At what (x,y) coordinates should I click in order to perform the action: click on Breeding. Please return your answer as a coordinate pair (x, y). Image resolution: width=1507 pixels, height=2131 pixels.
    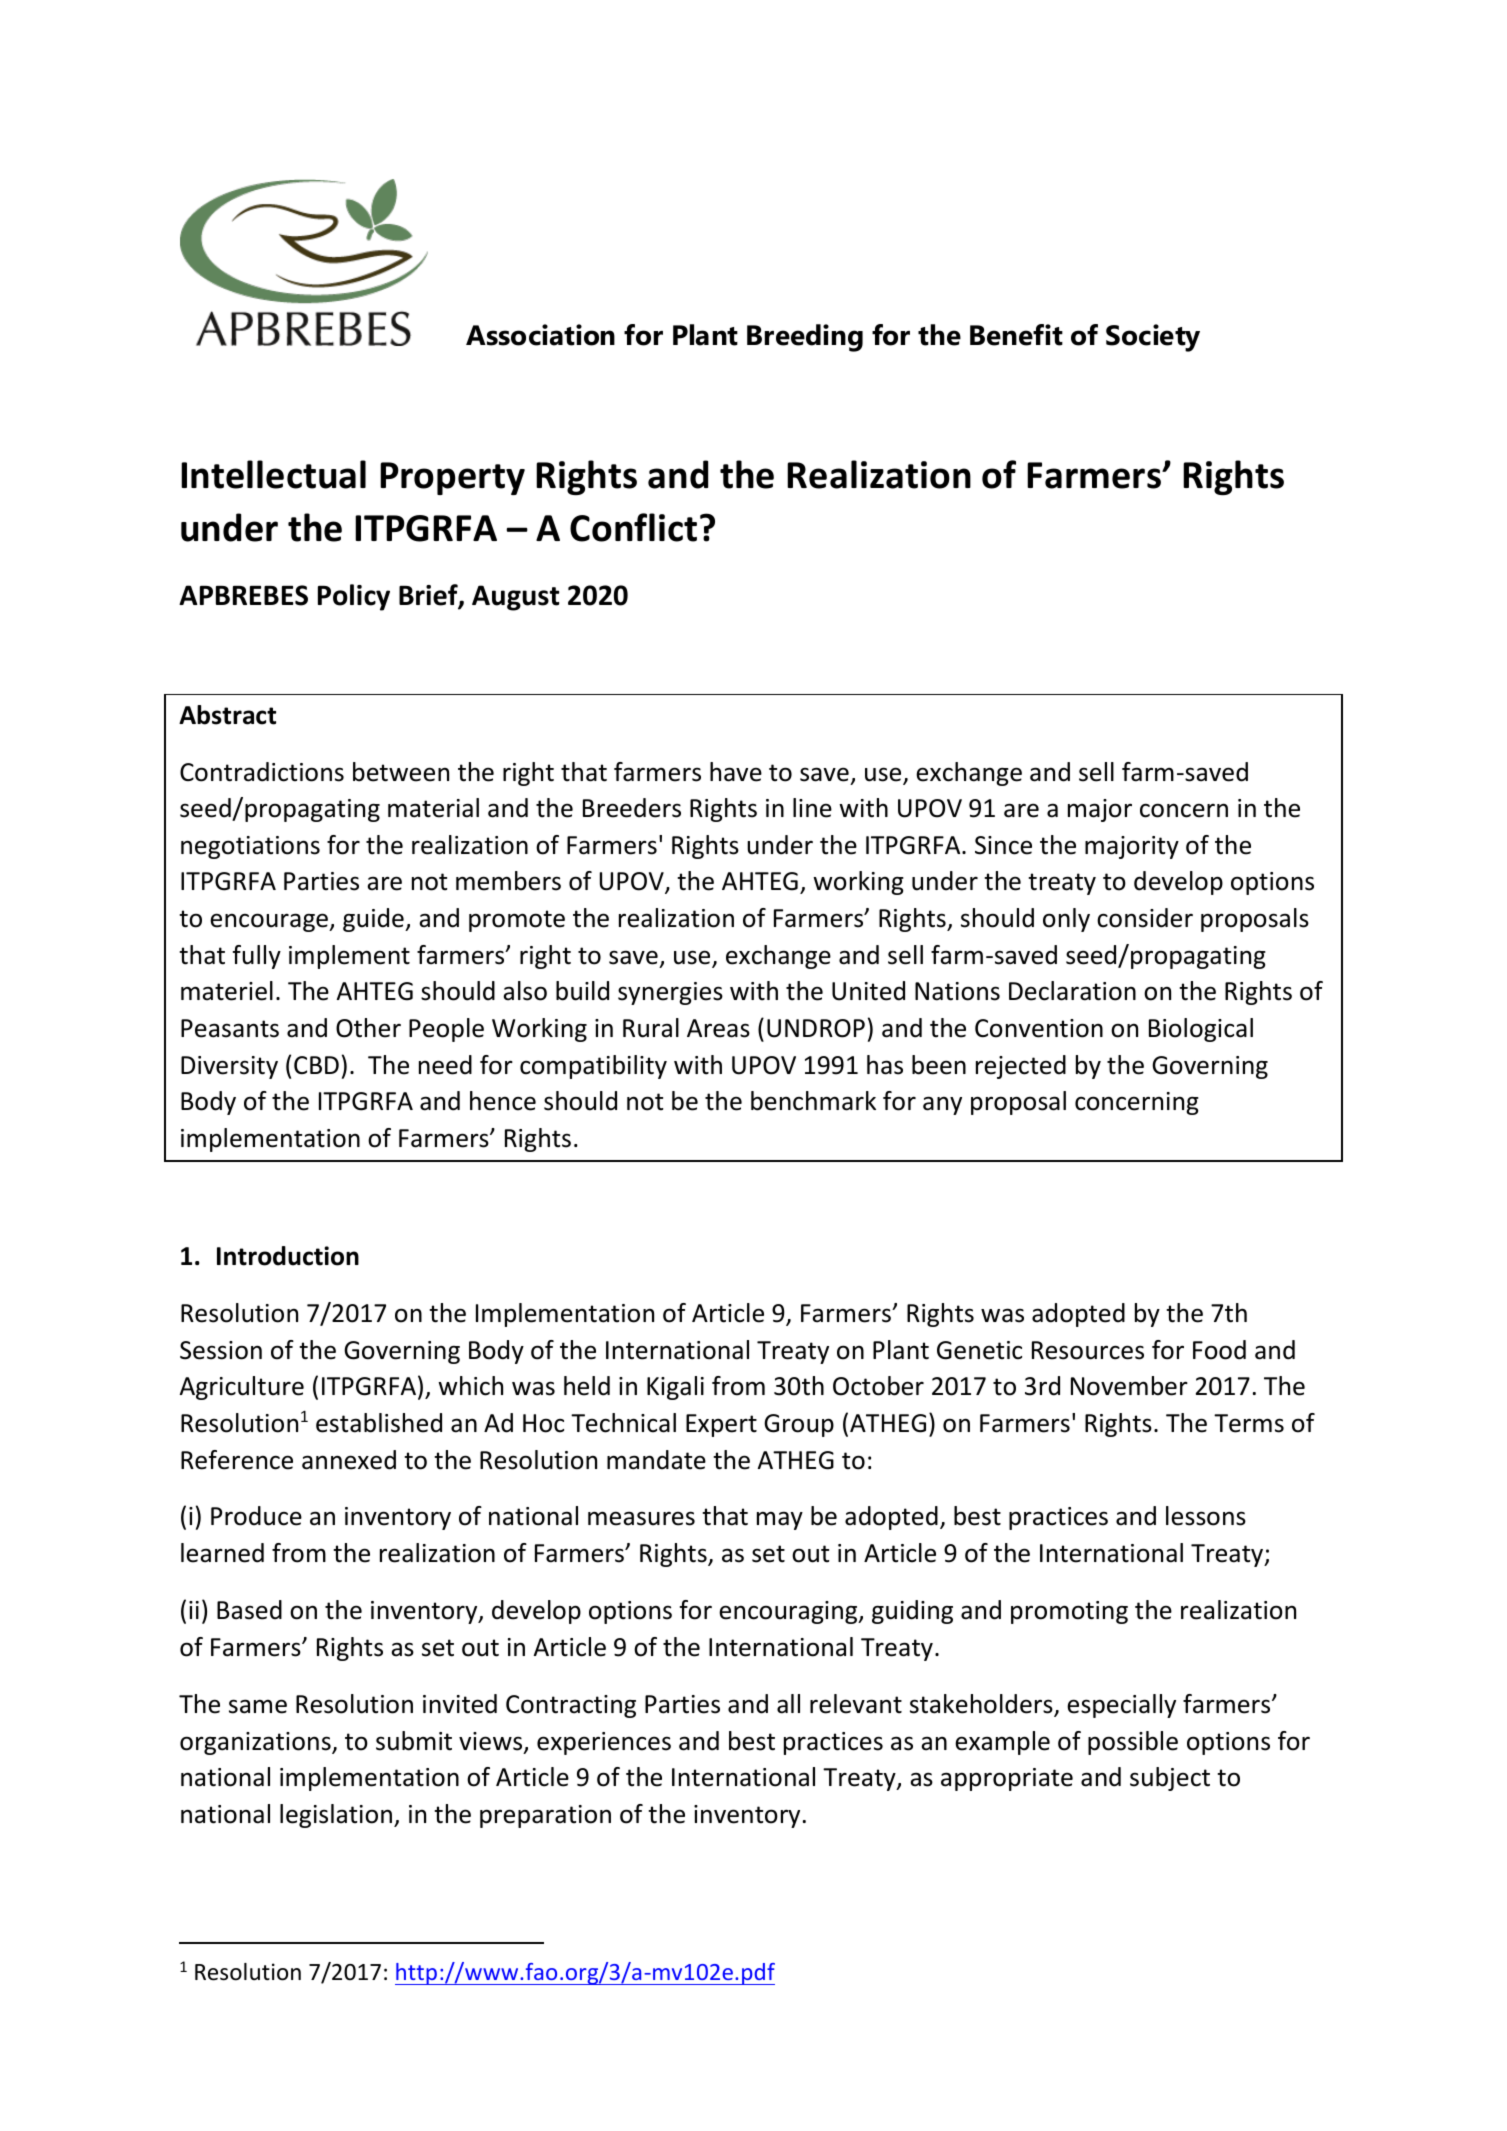
    Looking at the image, I should click on (805, 338).
